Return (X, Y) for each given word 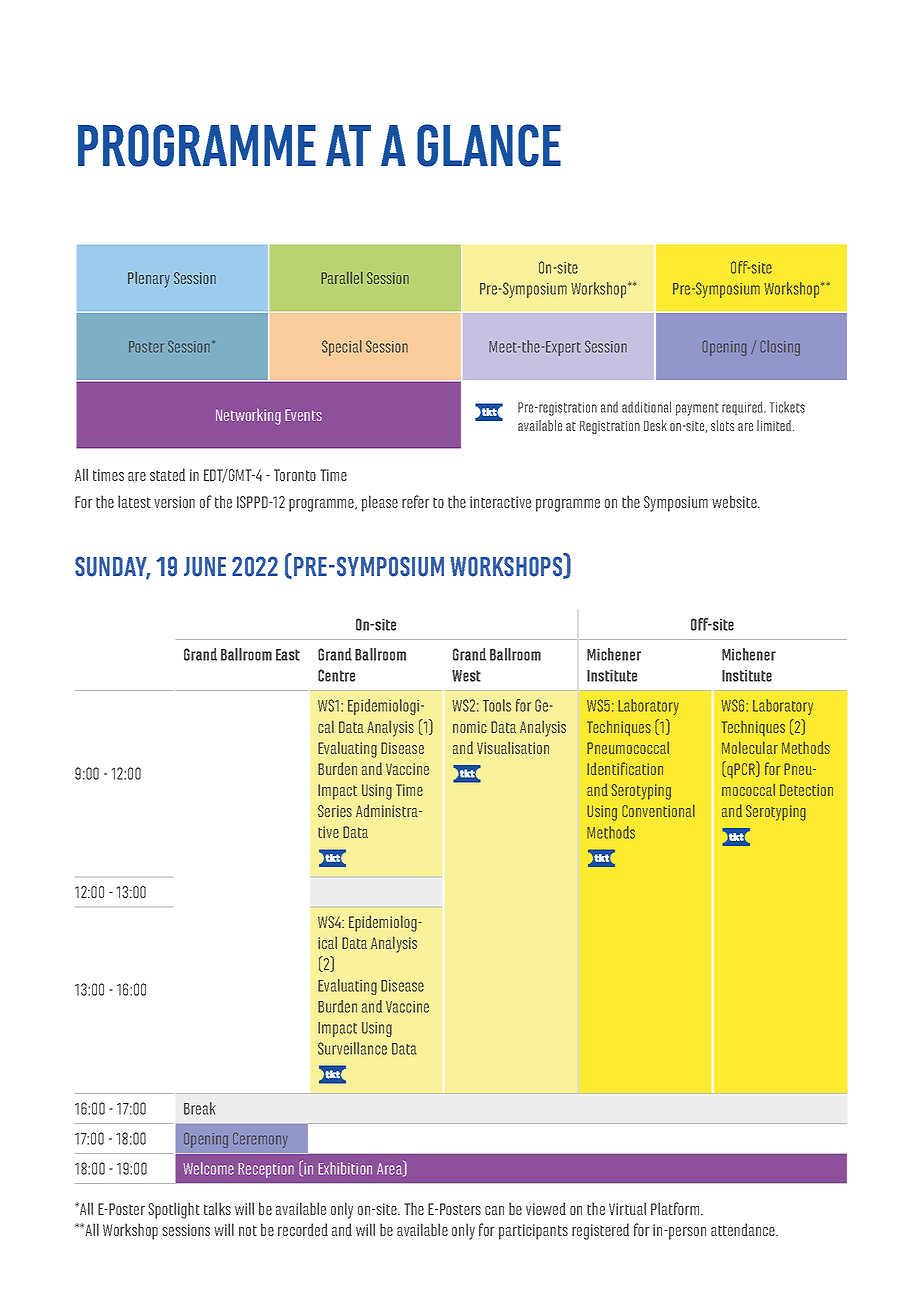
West (466, 676)
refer (415, 501)
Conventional (658, 811)
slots (722, 425)
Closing (780, 348)
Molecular (750, 748)
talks (217, 1208)
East (288, 655)
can (494, 1210)
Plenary (149, 280)
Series (335, 811)
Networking (248, 417)
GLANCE (489, 145)
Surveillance (352, 1048)
